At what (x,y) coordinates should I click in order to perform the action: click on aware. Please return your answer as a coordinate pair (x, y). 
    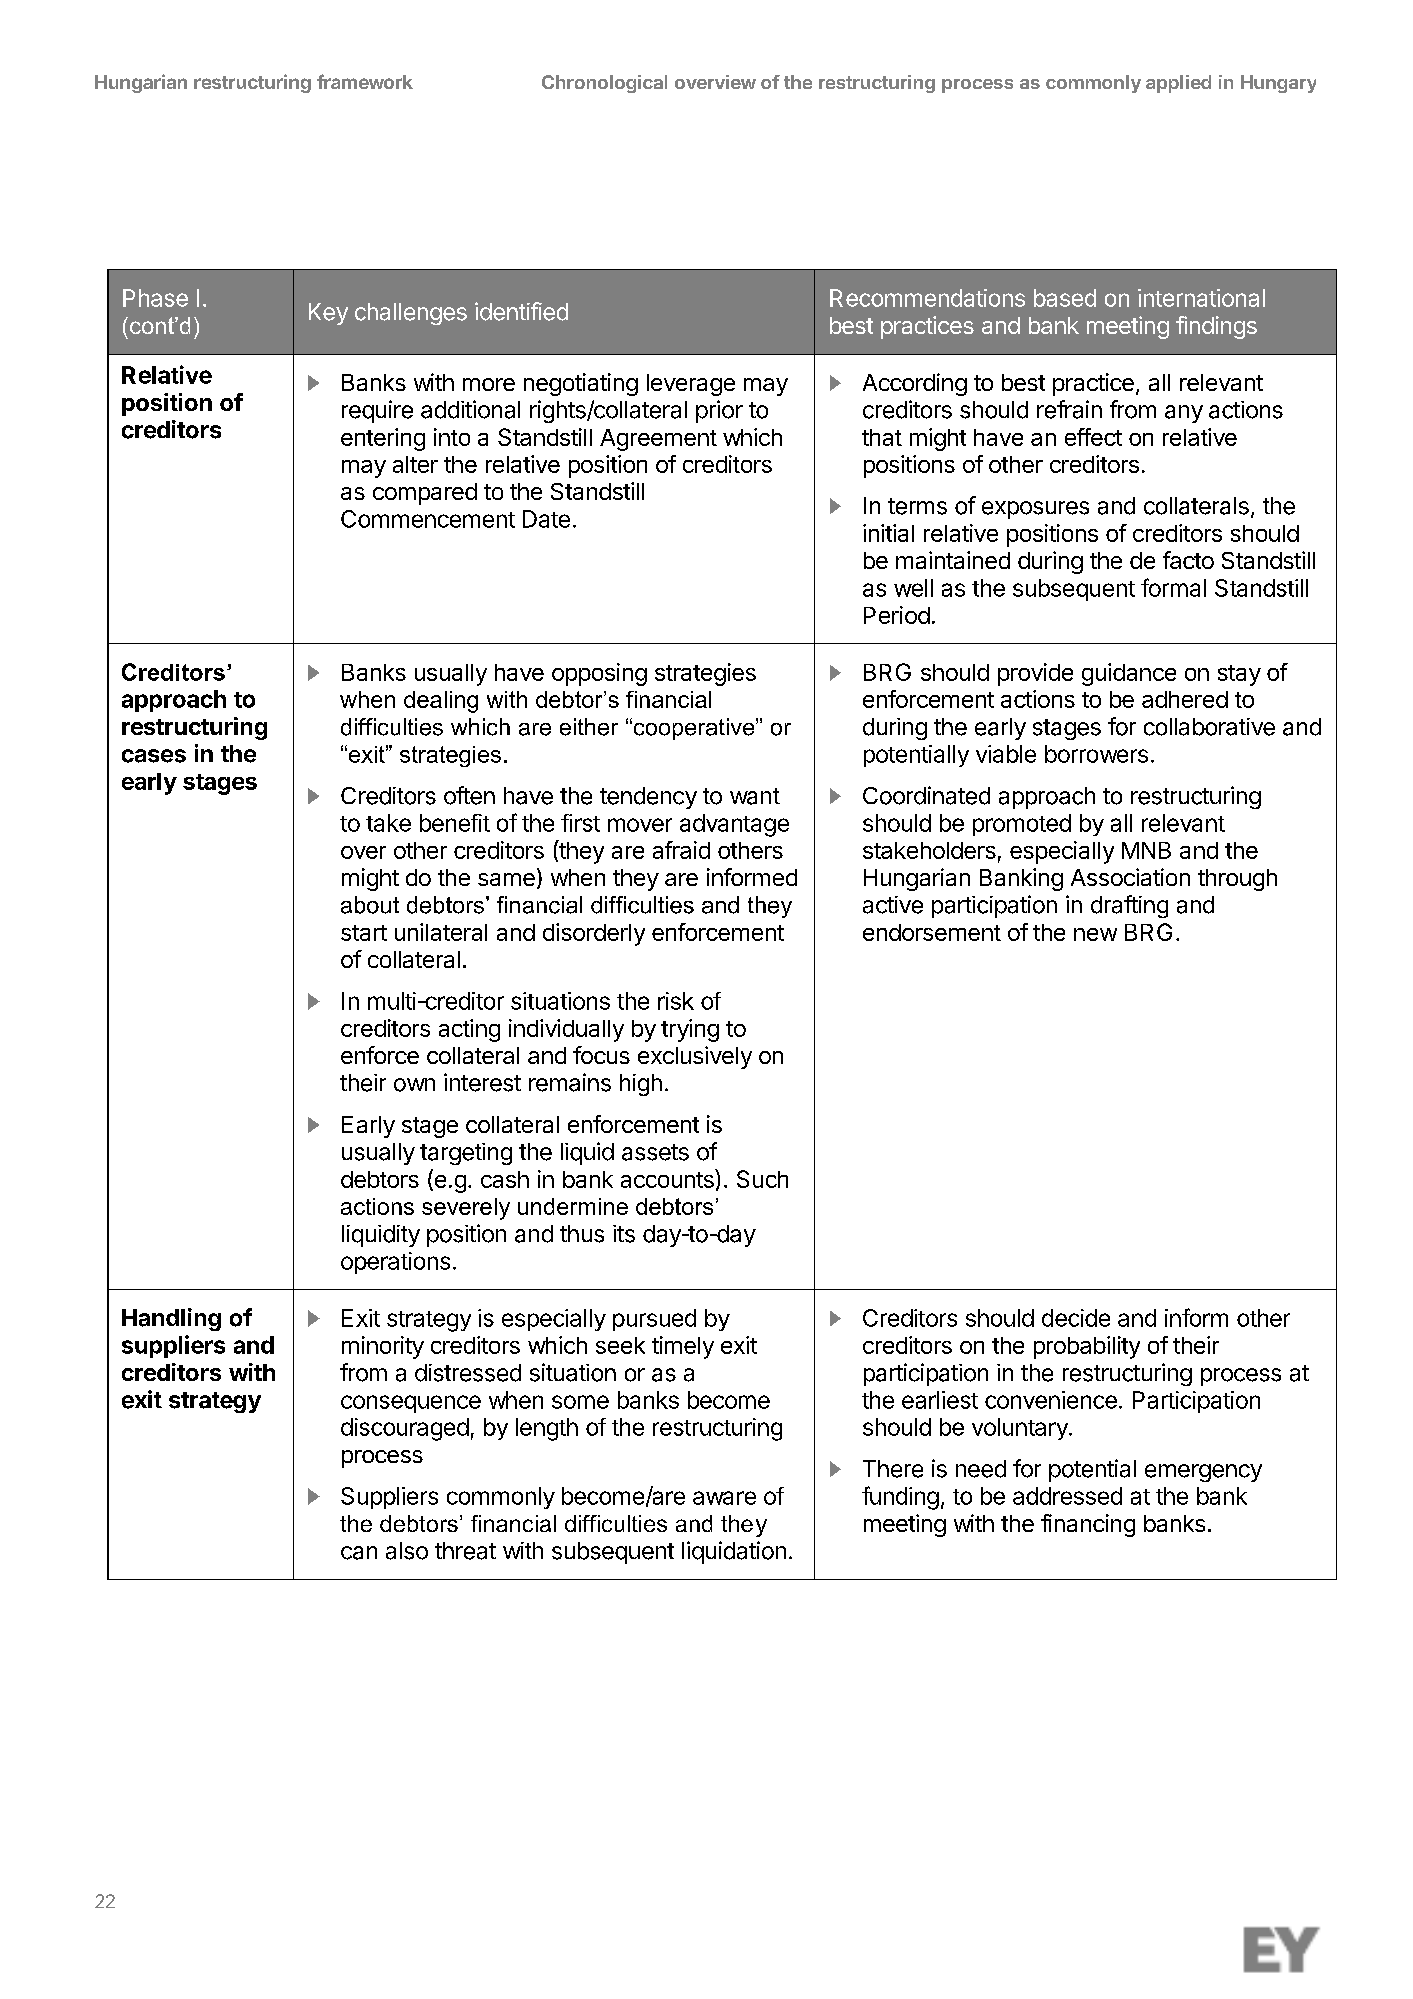
    Looking at the image, I should click on (724, 1498).
